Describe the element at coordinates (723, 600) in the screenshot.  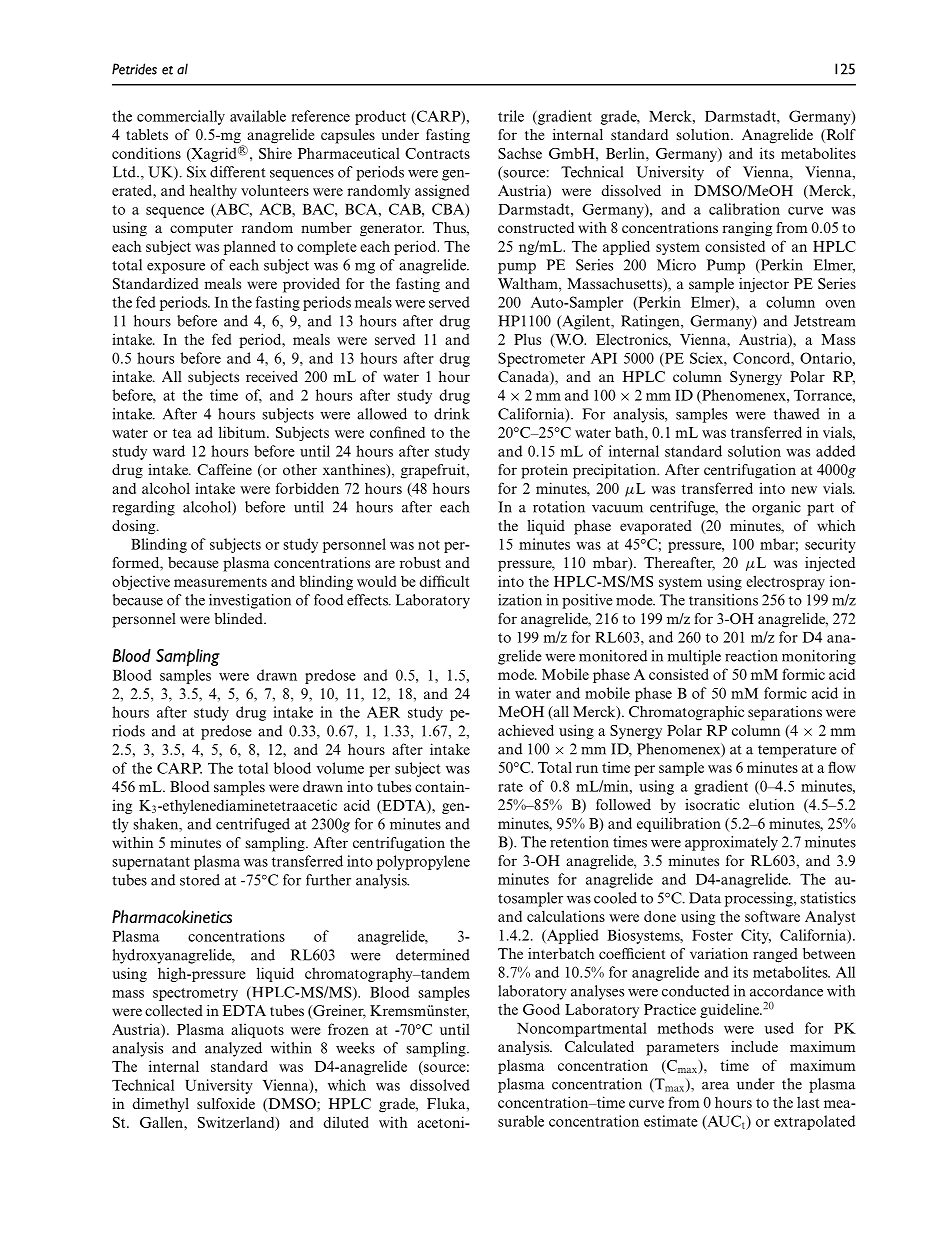
I see `transitions` at that location.
